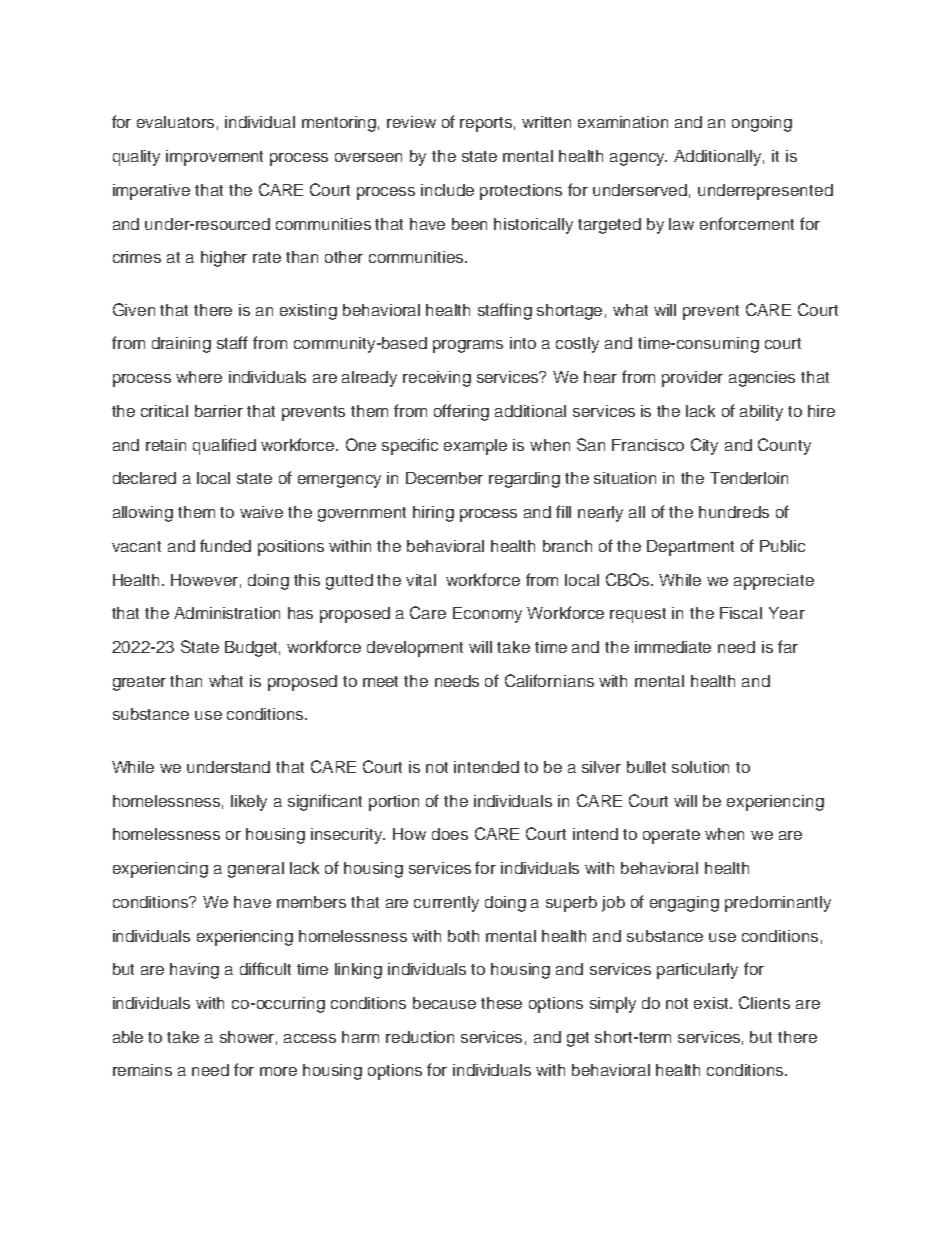 The image size is (952, 1233). Describe the element at coordinates (741, 613) in the image. I see `Fiscal` at that location.
